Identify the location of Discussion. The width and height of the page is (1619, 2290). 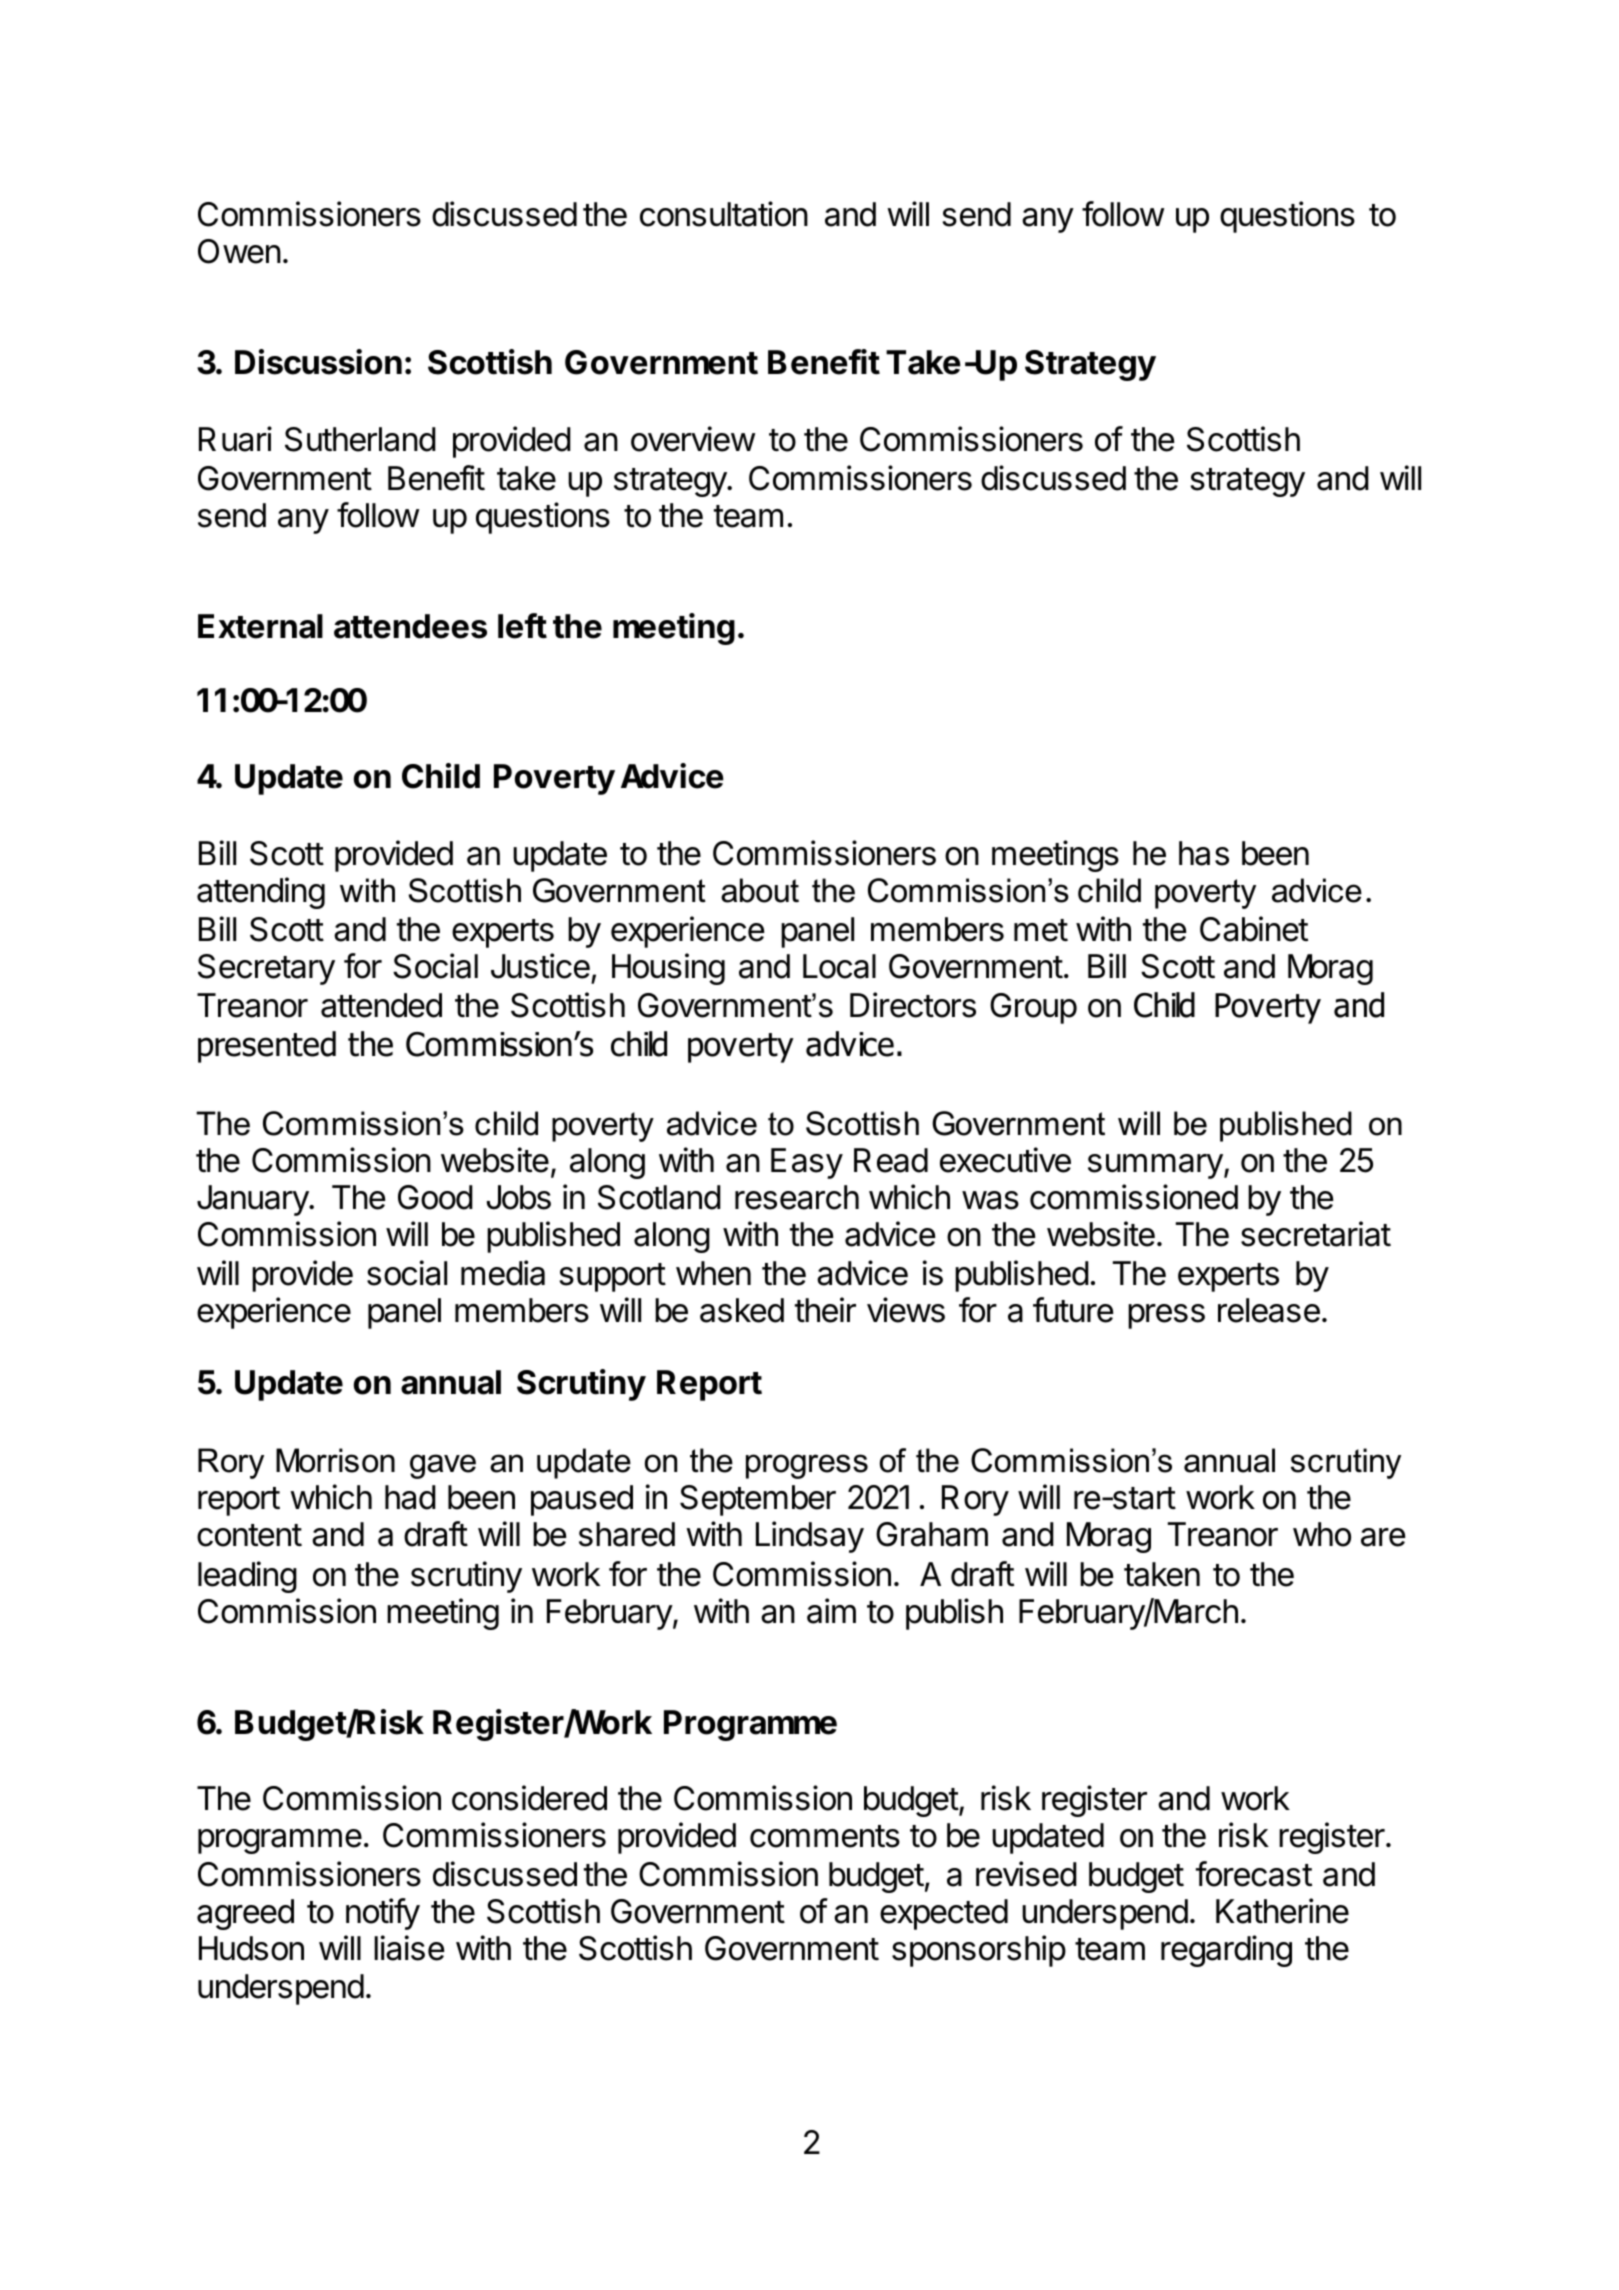
(318, 362).
